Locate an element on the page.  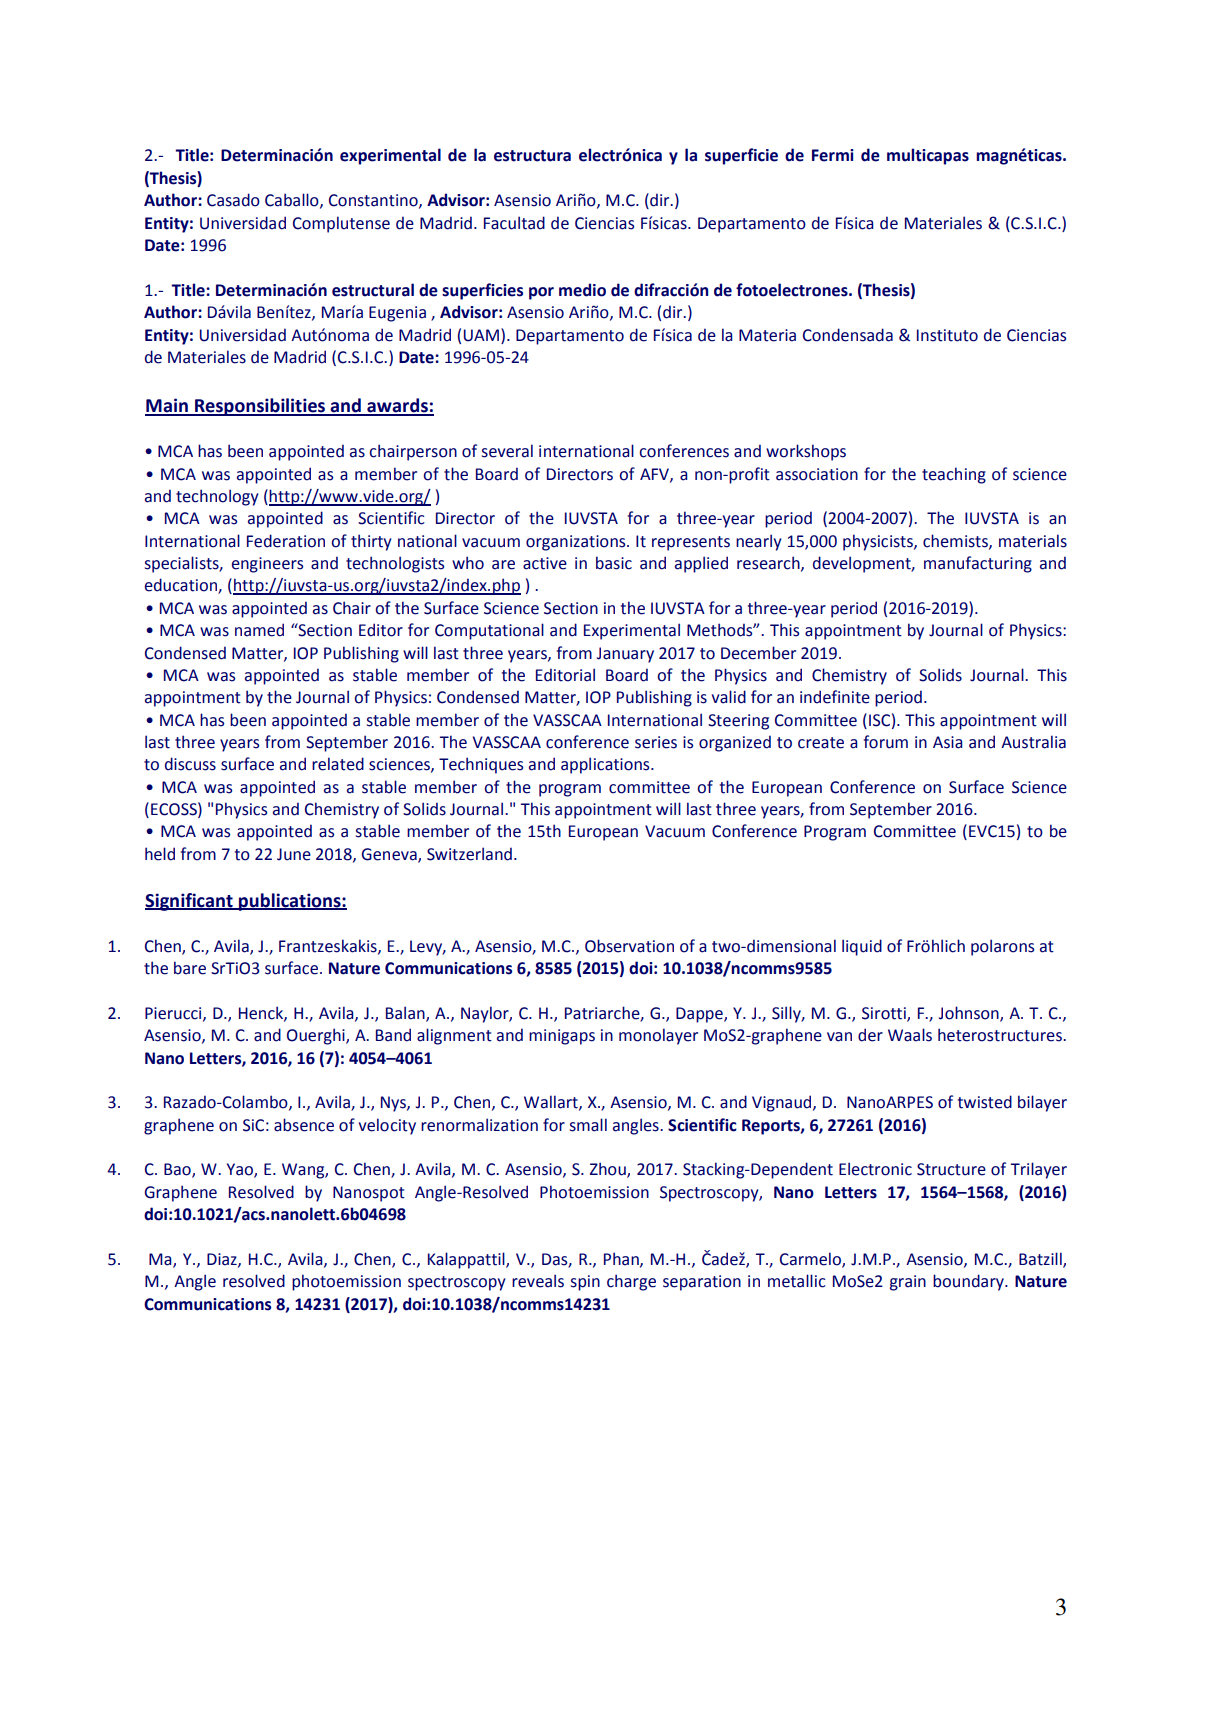
Diaz is located at coordinates (223, 1260).
